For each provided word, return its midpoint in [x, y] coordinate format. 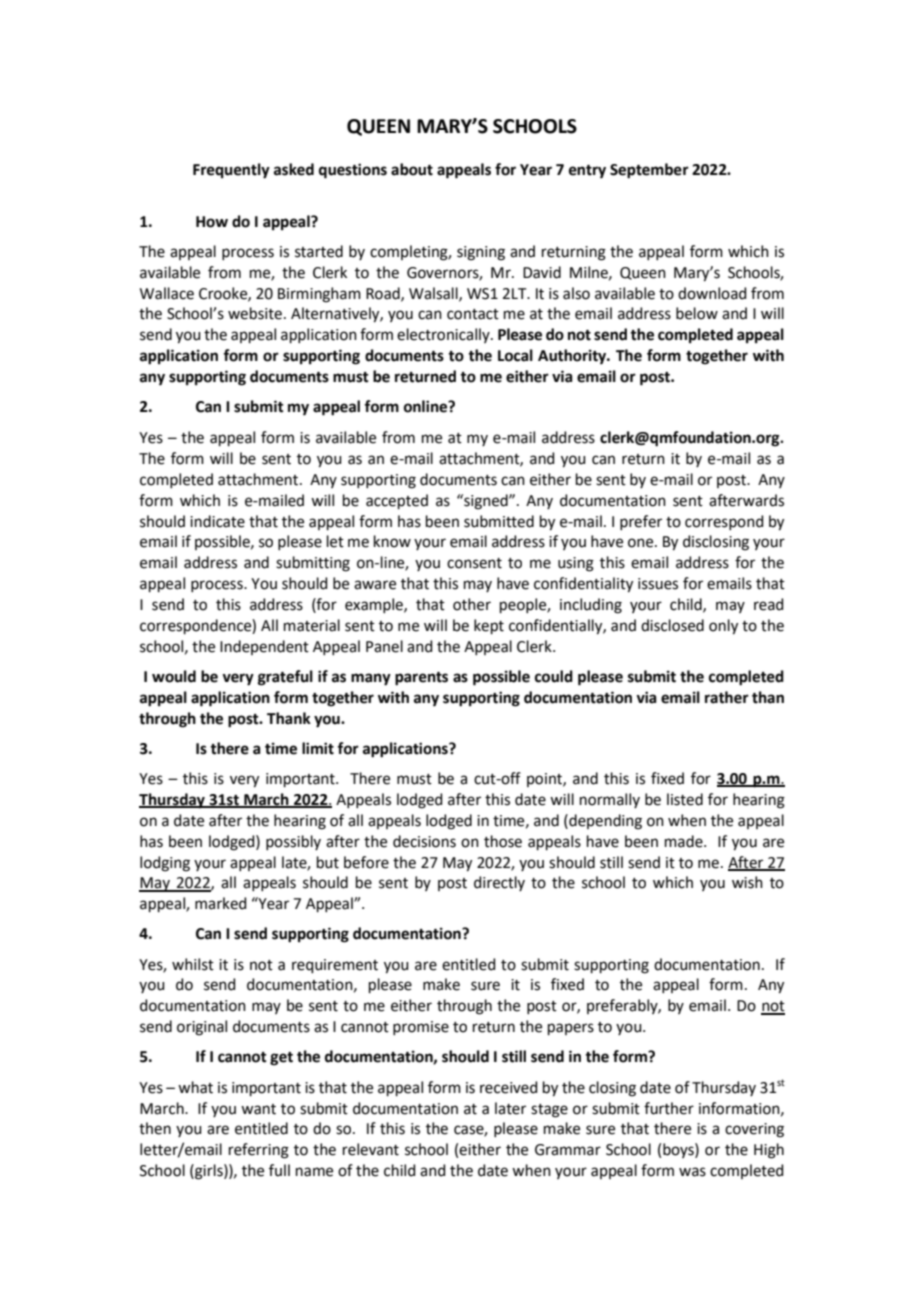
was [692, 1172]
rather [727, 697]
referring [259, 1151]
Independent [264, 647]
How [212, 222]
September [649, 171]
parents [421, 679]
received [509, 1087]
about [412, 169]
